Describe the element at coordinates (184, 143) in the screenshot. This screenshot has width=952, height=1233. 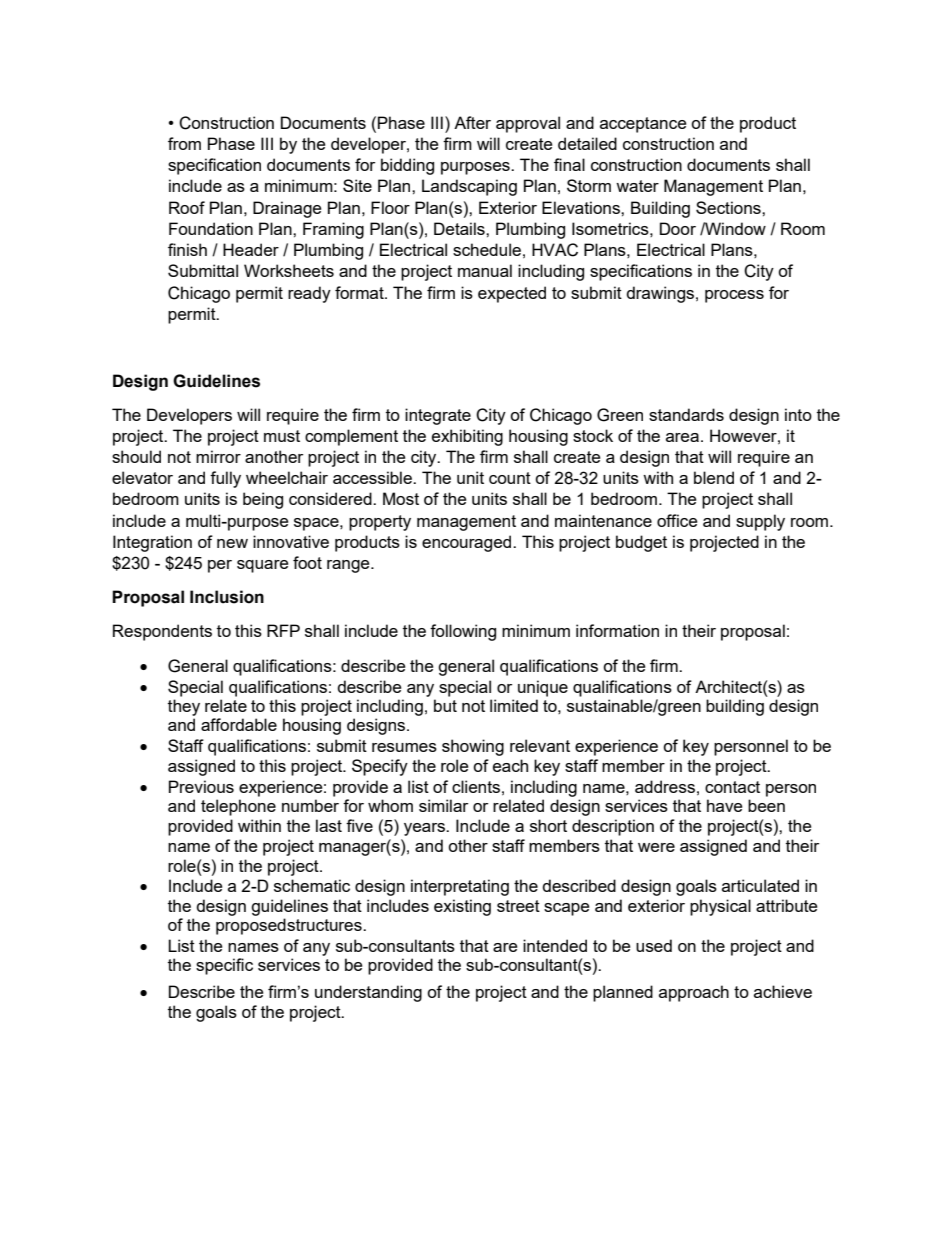
I see `from` at that location.
